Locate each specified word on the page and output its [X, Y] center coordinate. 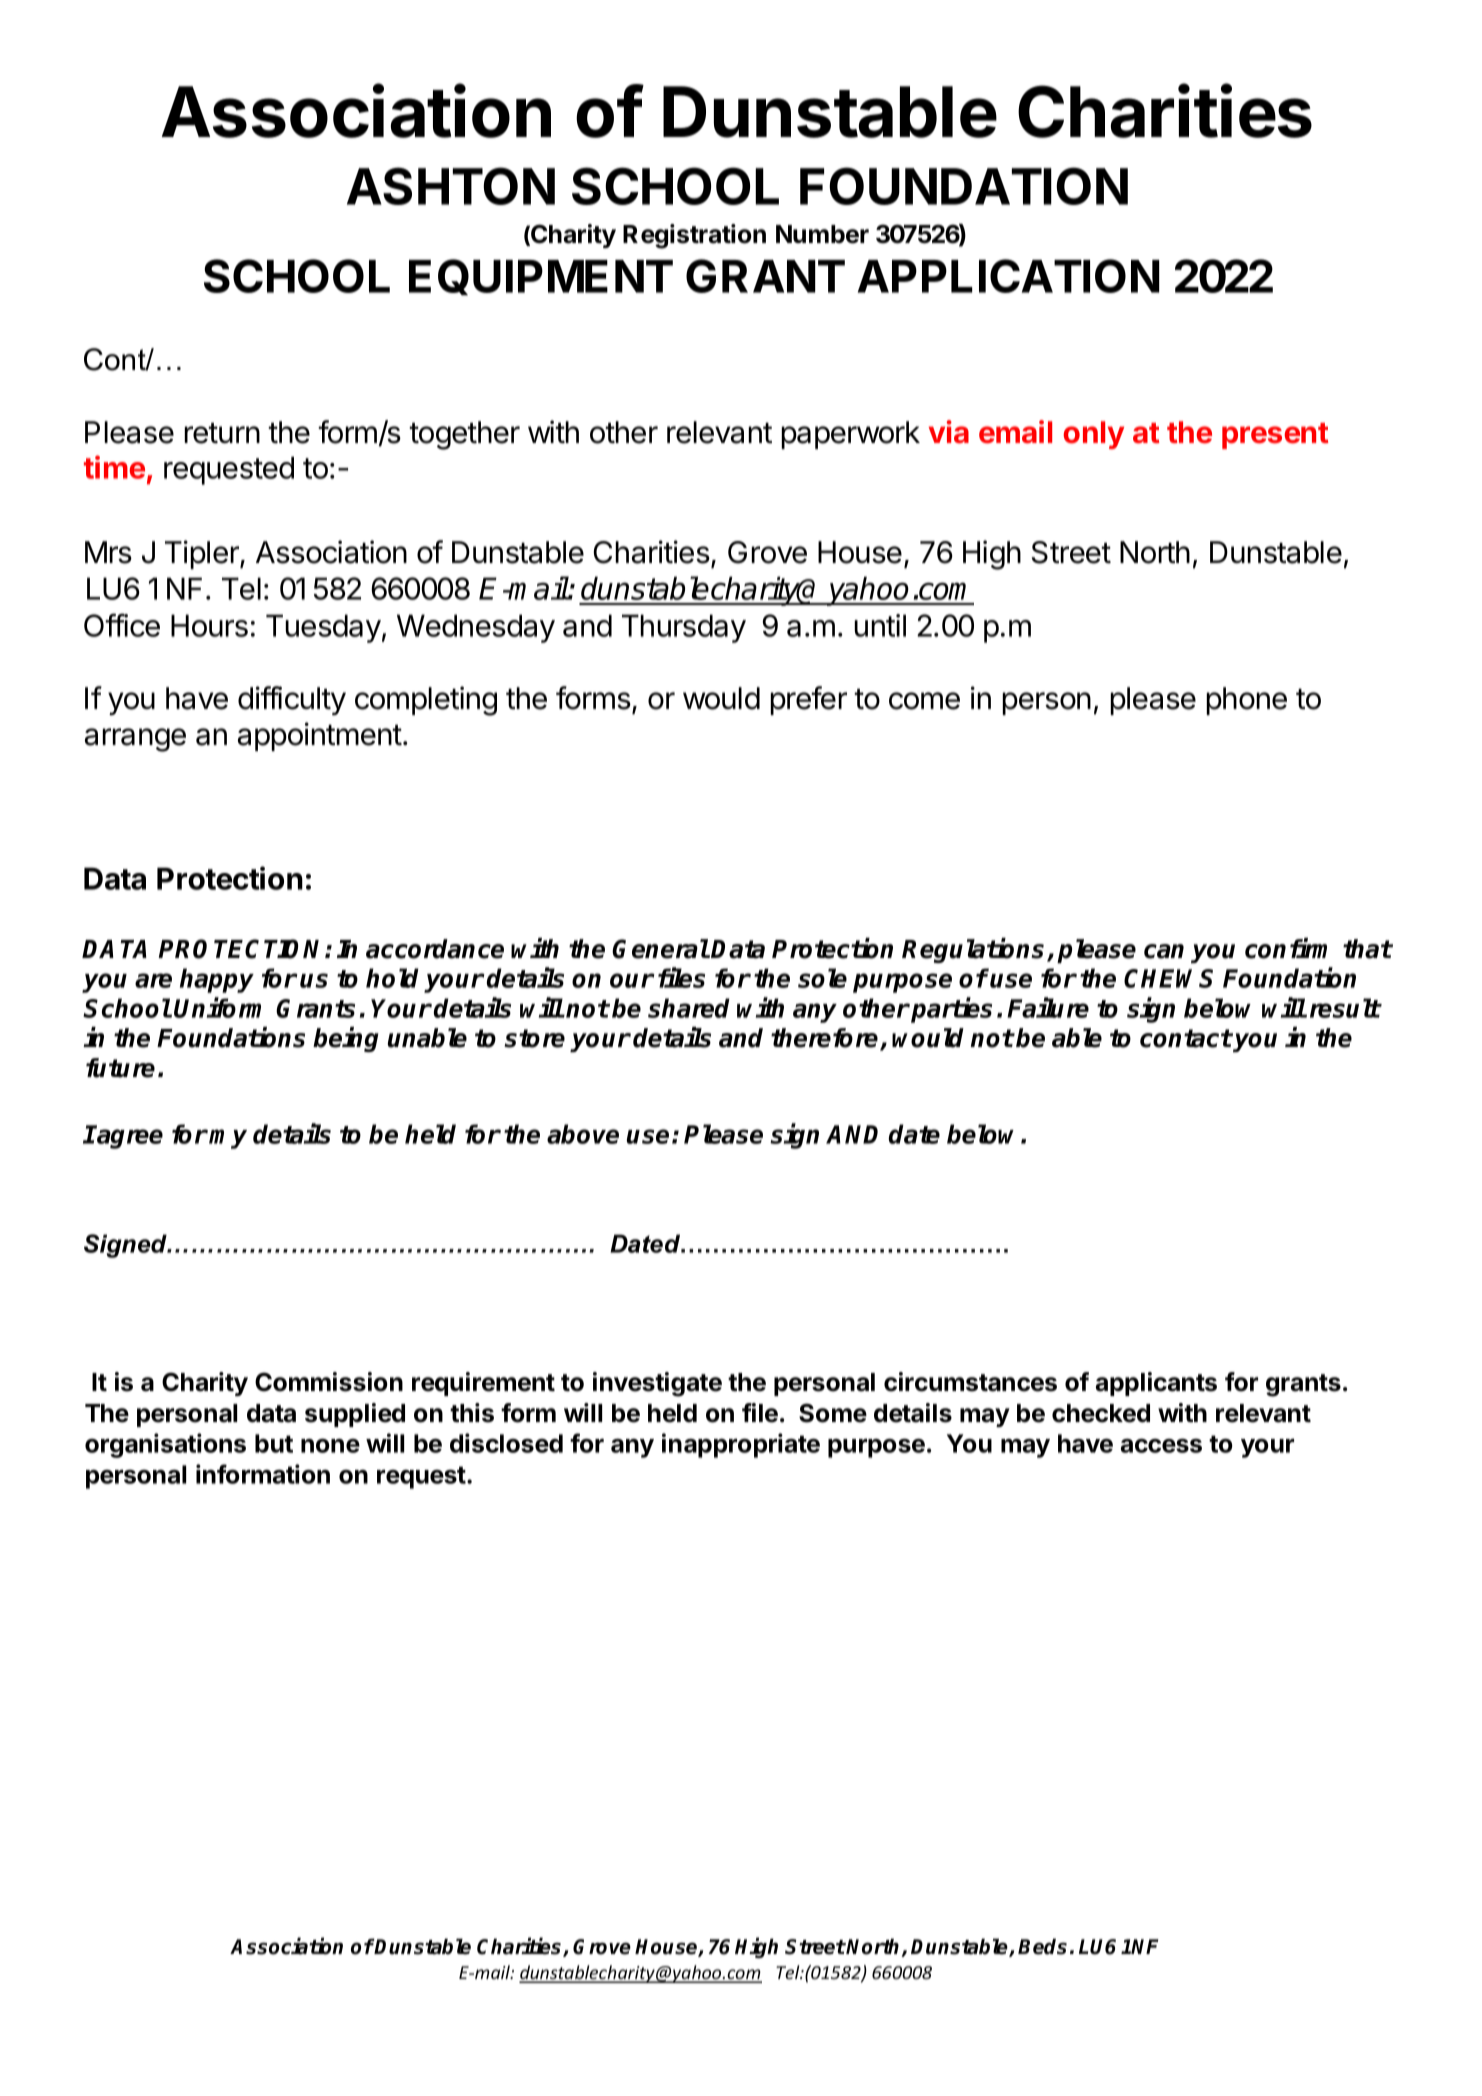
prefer [808, 700]
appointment [320, 736]
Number [822, 234]
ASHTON [451, 186]
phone [1246, 701]
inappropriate [741, 1445]
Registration [694, 236]
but [274, 1443]
